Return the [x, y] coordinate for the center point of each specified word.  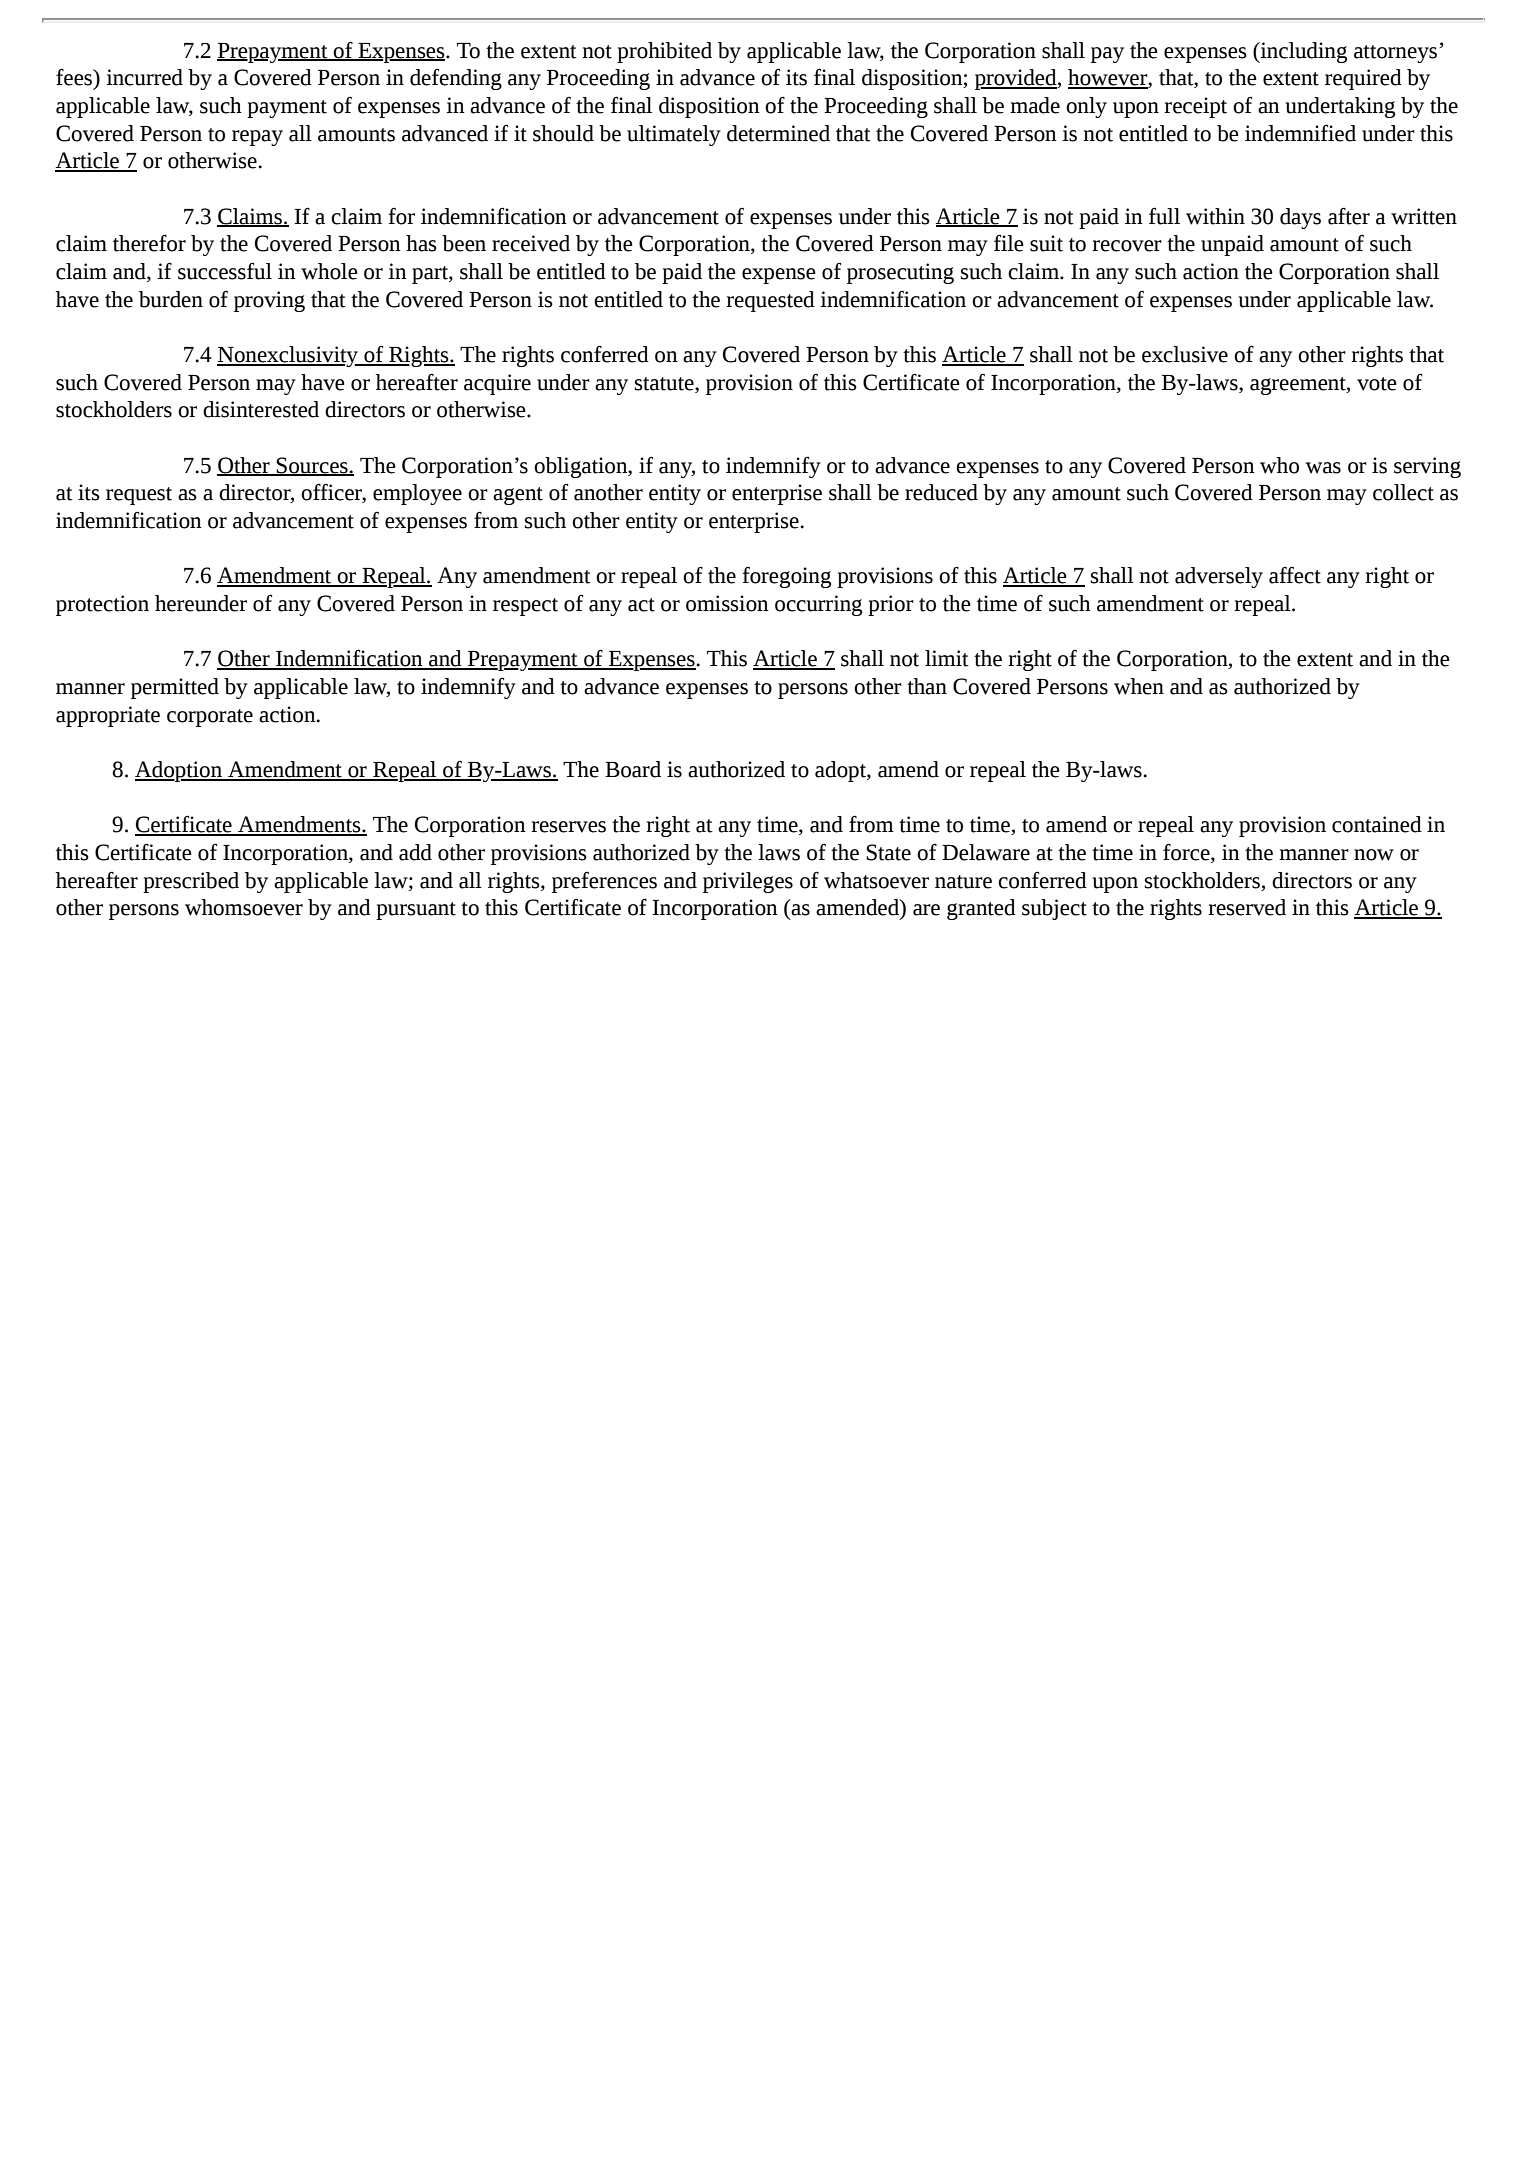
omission [727, 603]
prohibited [664, 52]
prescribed [191, 882]
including [1303, 52]
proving [269, 301]
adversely [1219, 577]
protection [102, 605]
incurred [144, 77]
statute [665, 384]
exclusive [1185, 354]
